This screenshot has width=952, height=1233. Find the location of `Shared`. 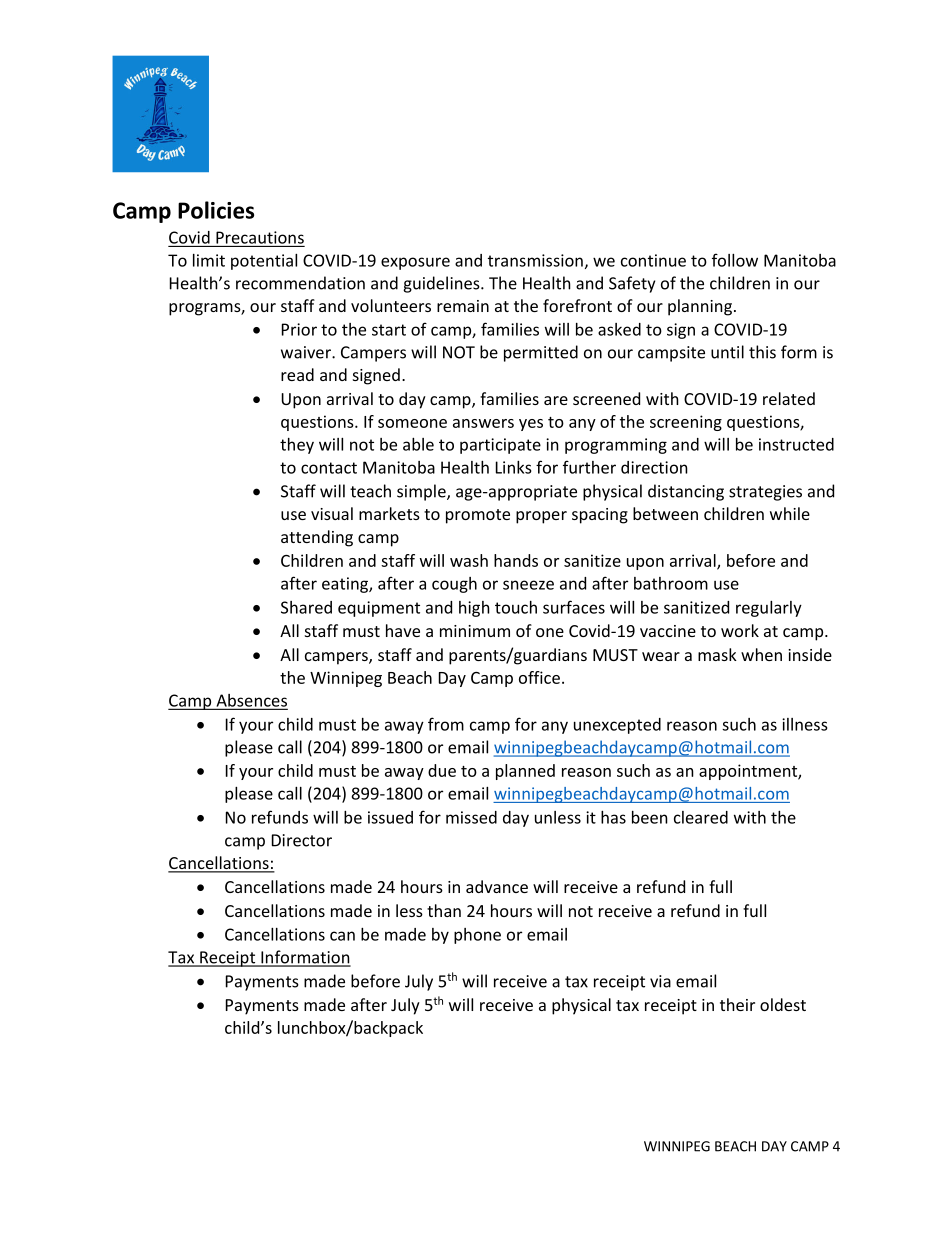

Shared is located at coordinates (306, 607).
